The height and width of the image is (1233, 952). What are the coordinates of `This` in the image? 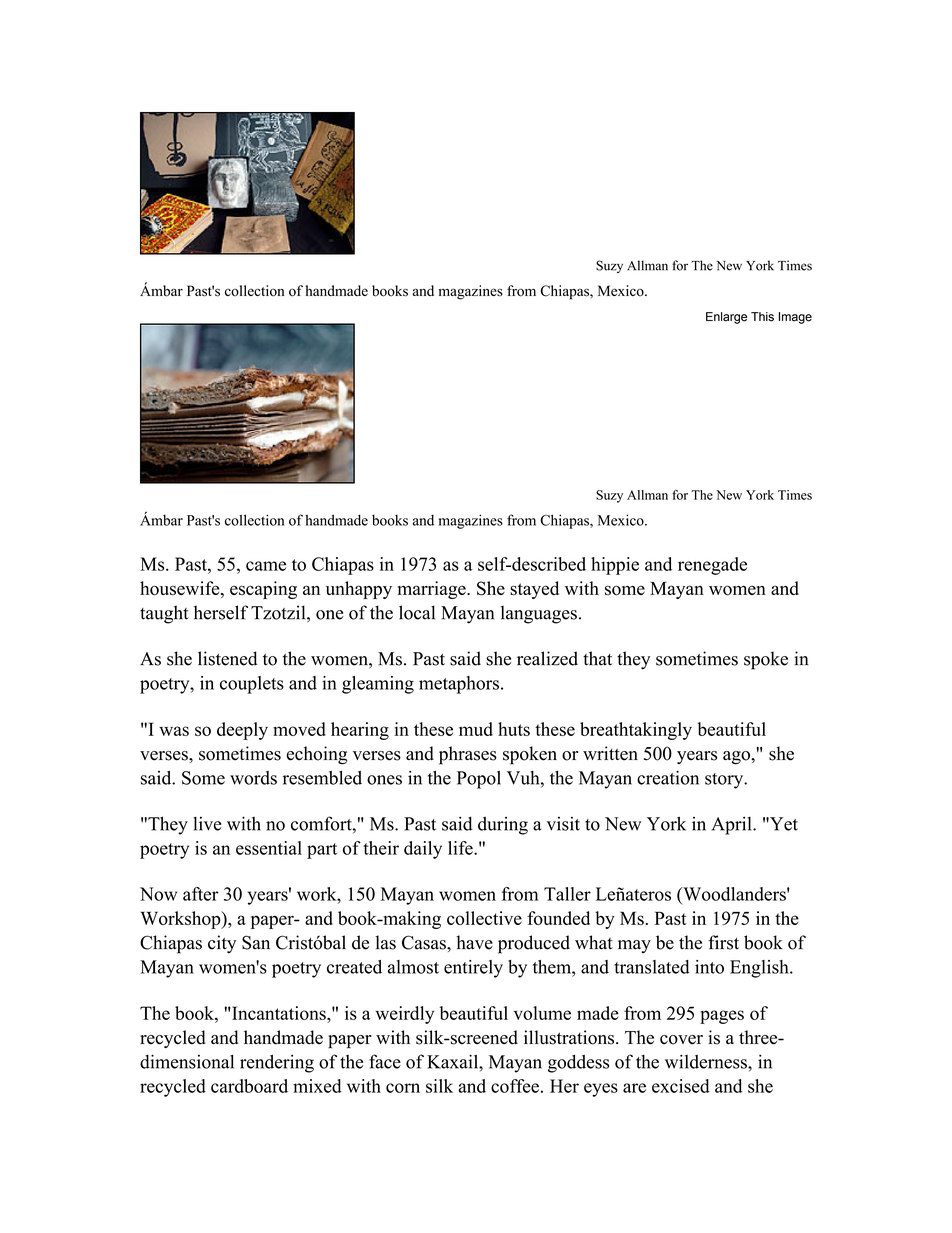 It's located at (762, 317).
